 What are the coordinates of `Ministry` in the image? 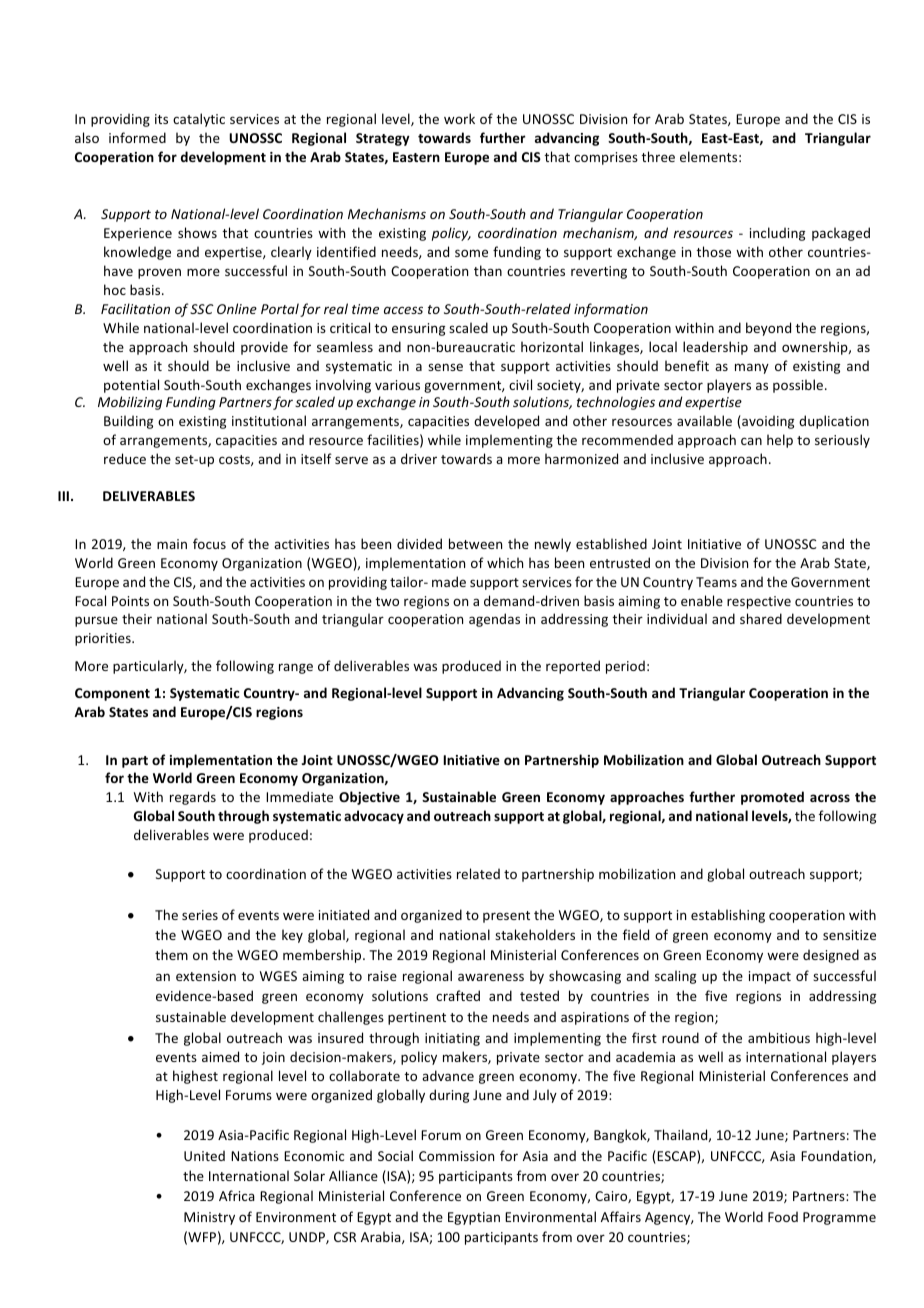 It's located at (209, 1218).
